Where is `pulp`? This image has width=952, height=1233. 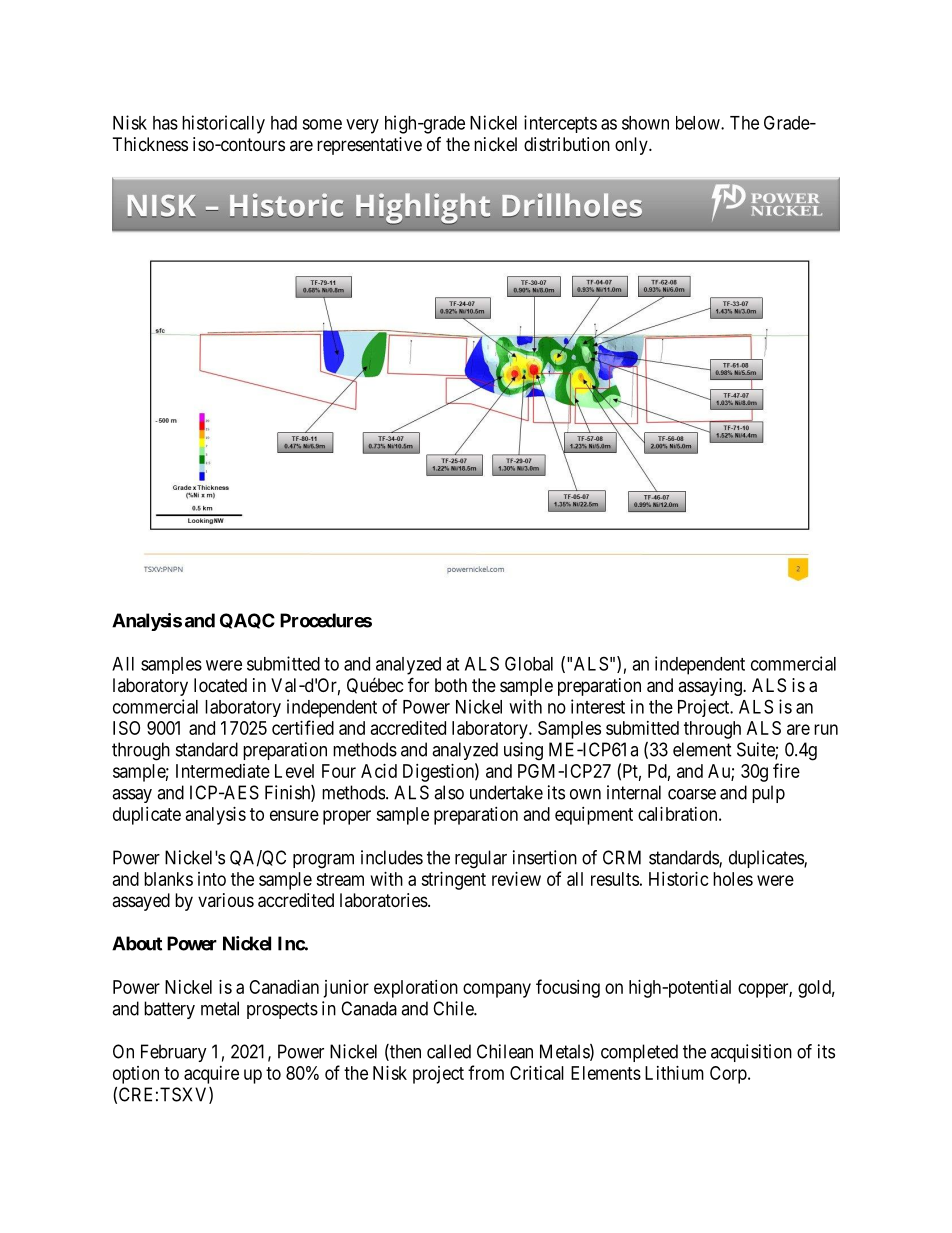 pulp is located at coordinates (768, 794).
